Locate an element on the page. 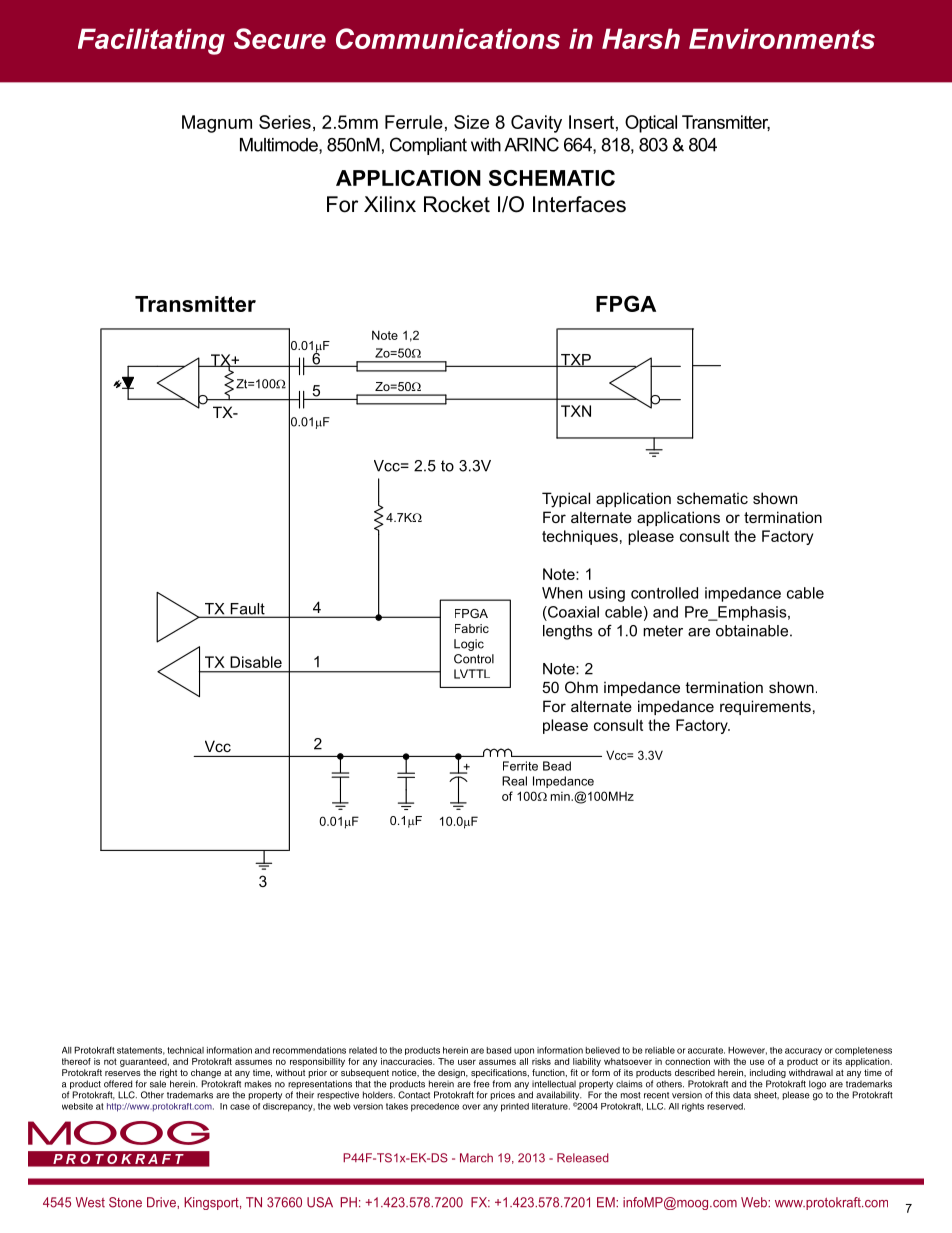 This image has height=1233, width=952. Real is located at coordinates (514, 781).
